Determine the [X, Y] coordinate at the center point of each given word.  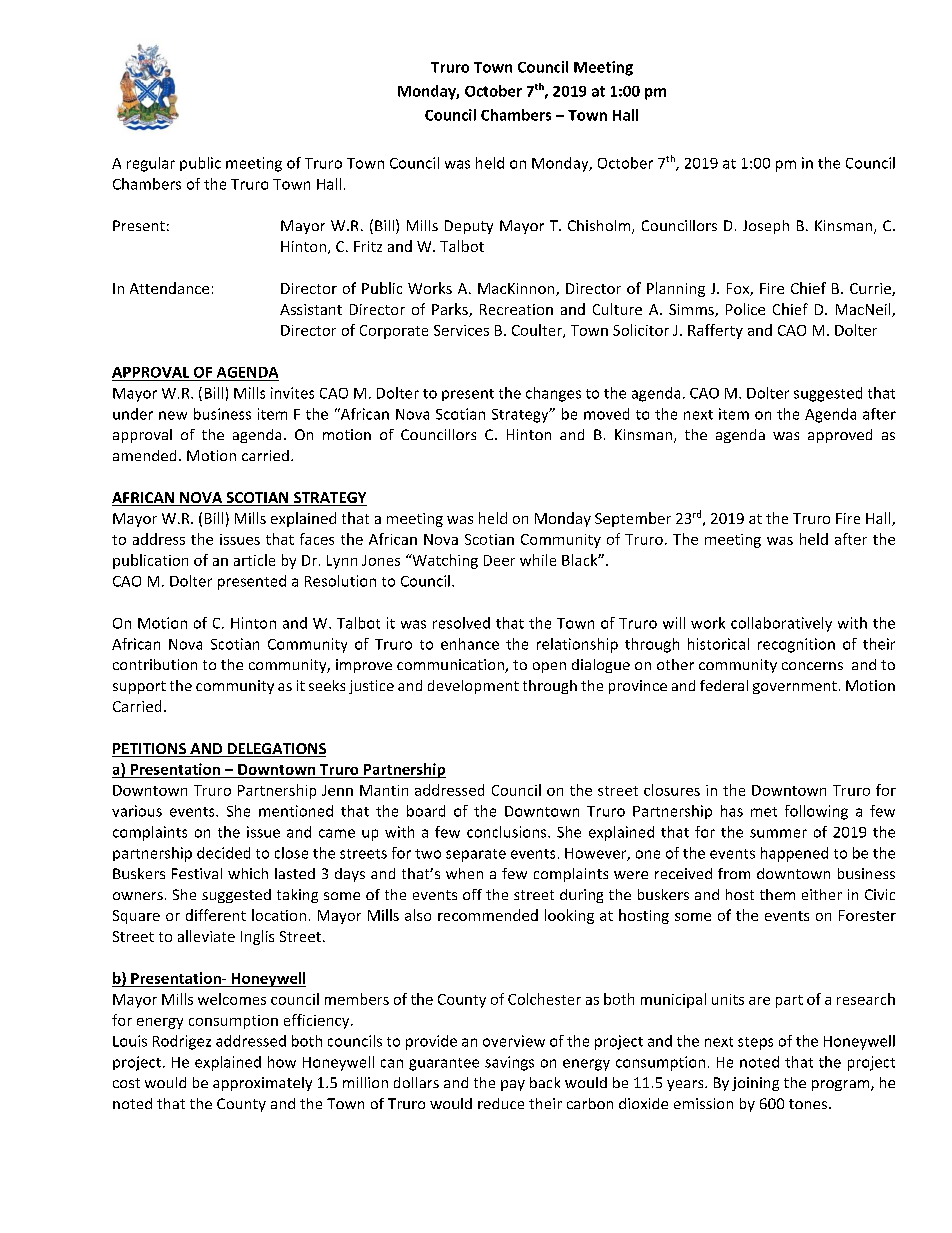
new [173, 415]
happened [794, 854]
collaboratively [781, 624]
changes [553, 394]
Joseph [766, 227]
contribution [155, 664]
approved [840, 436]
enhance [470, 644]
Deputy [469, 227]
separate [476, 855]
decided [223, 853]
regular [151, 164]
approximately [262, 1084]
